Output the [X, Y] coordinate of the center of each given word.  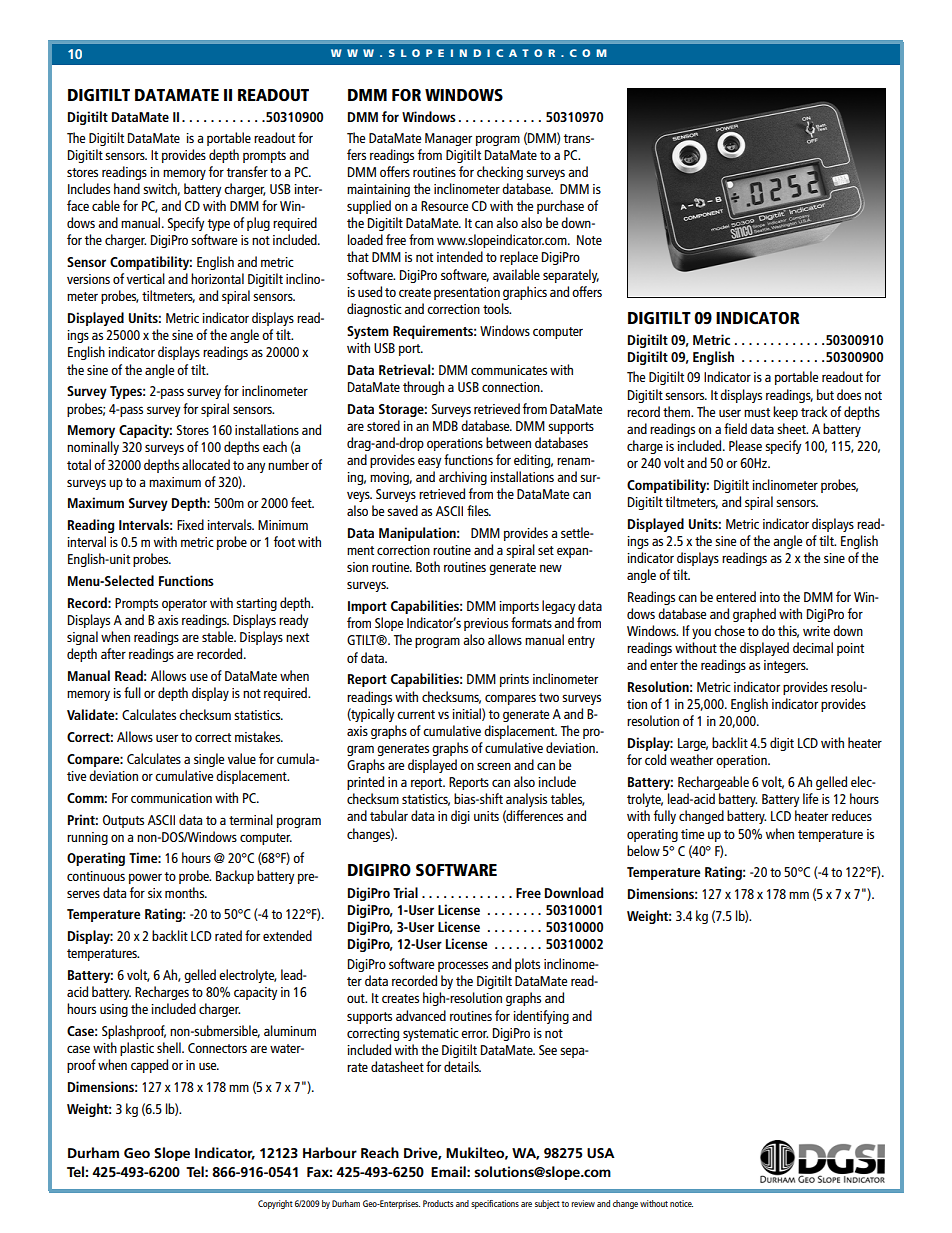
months [186, 892]
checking [500, 173]
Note [589, 240]
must [757, 412]
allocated [206, 464]
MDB [445, 426]
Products [438, 1203]
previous [486, 624]
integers [786, 666]
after [113, 653]
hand [127, 188]
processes [463, 966]
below [643, 850]
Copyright [275, 1204]
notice [681, 1203]
